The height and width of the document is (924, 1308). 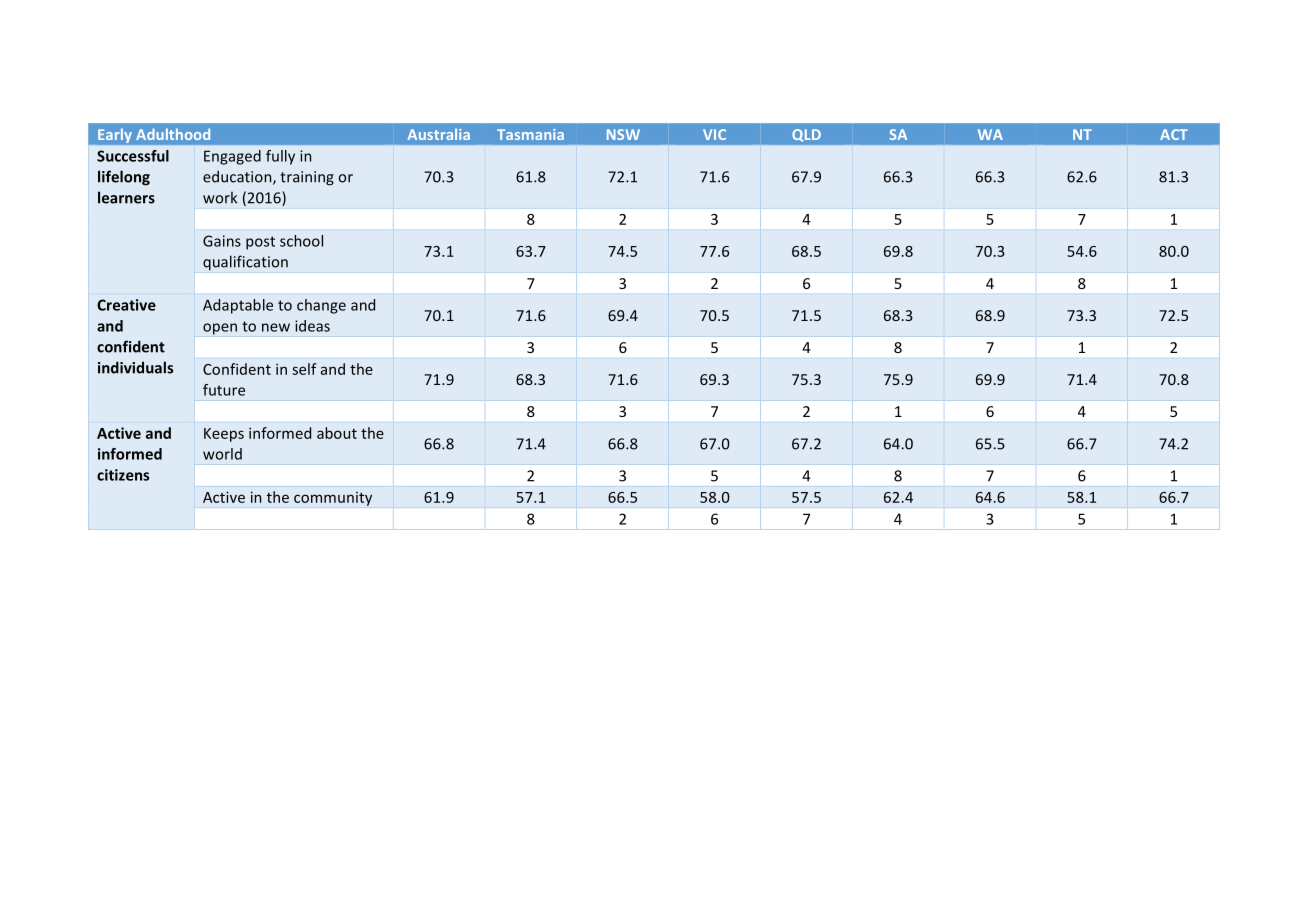 I want to click on open, so click(x=220, y=329).
